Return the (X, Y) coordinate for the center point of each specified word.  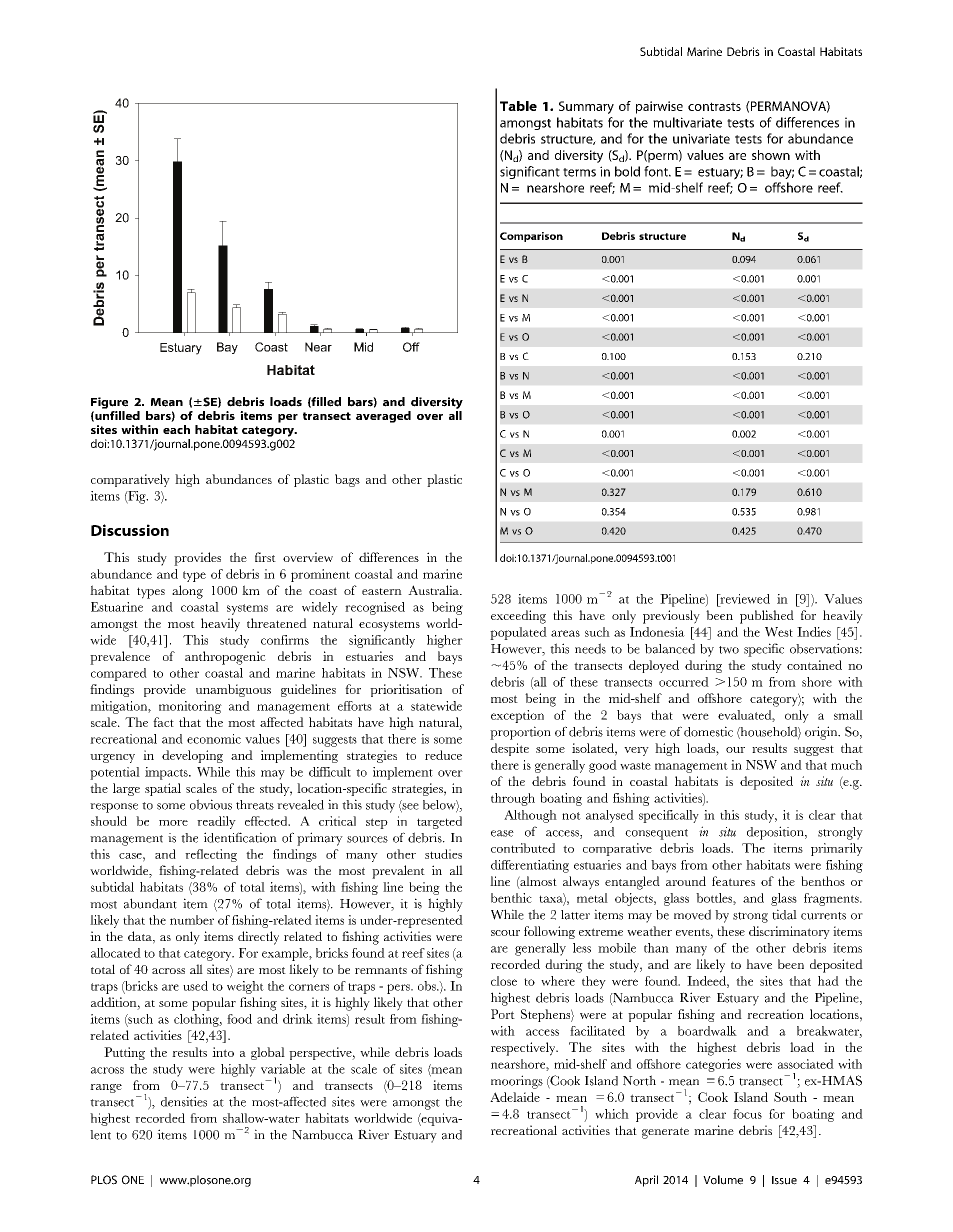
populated (518, 633)
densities (184, 1101)
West (779, 632)
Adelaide (515, 1097)
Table (518, 106)
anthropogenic (225, 658)
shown (771, 155)
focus (747, 1114)
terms (579, 172)
